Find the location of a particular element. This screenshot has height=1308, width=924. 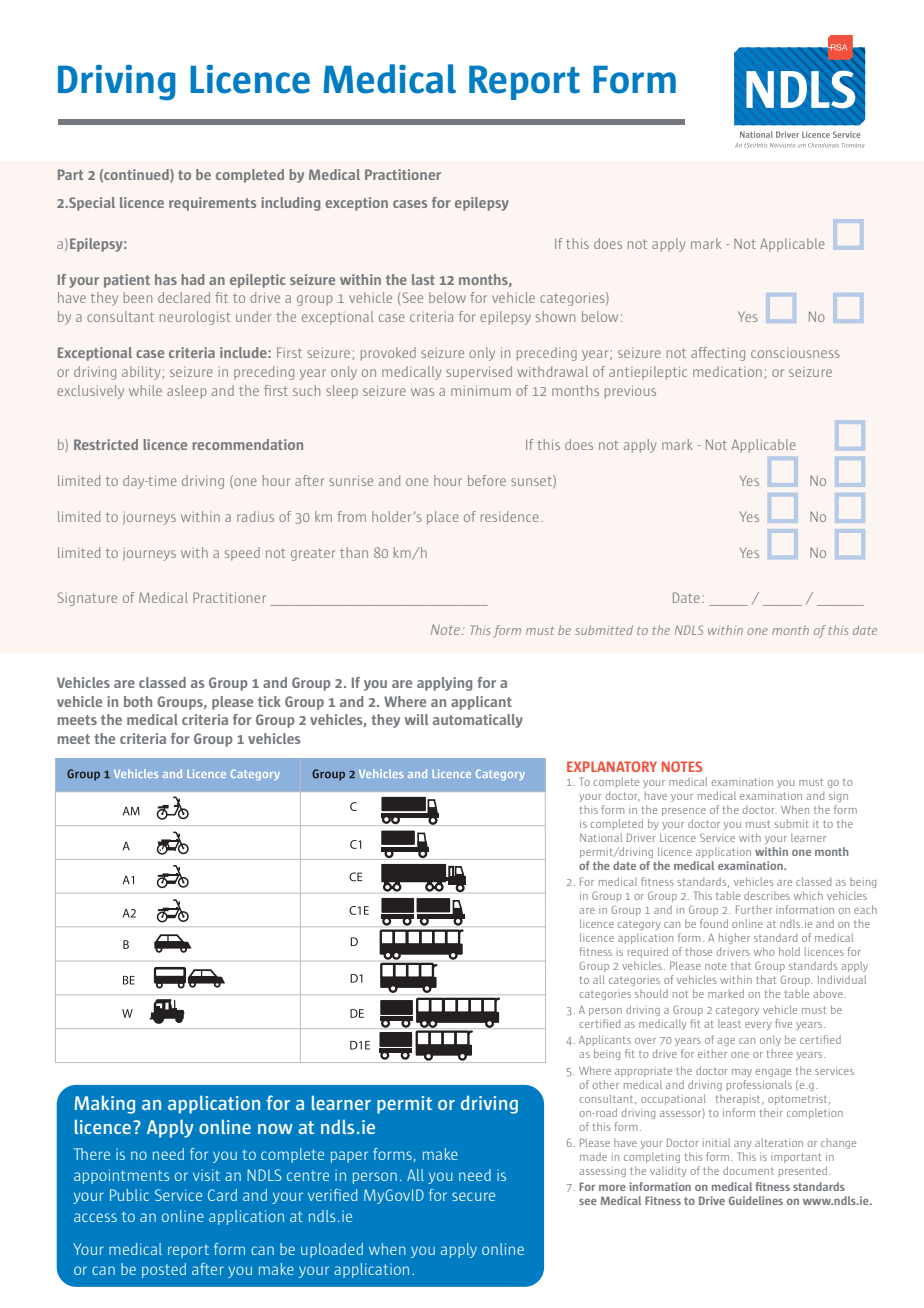

requirements is located at coordinates (212, 204).
